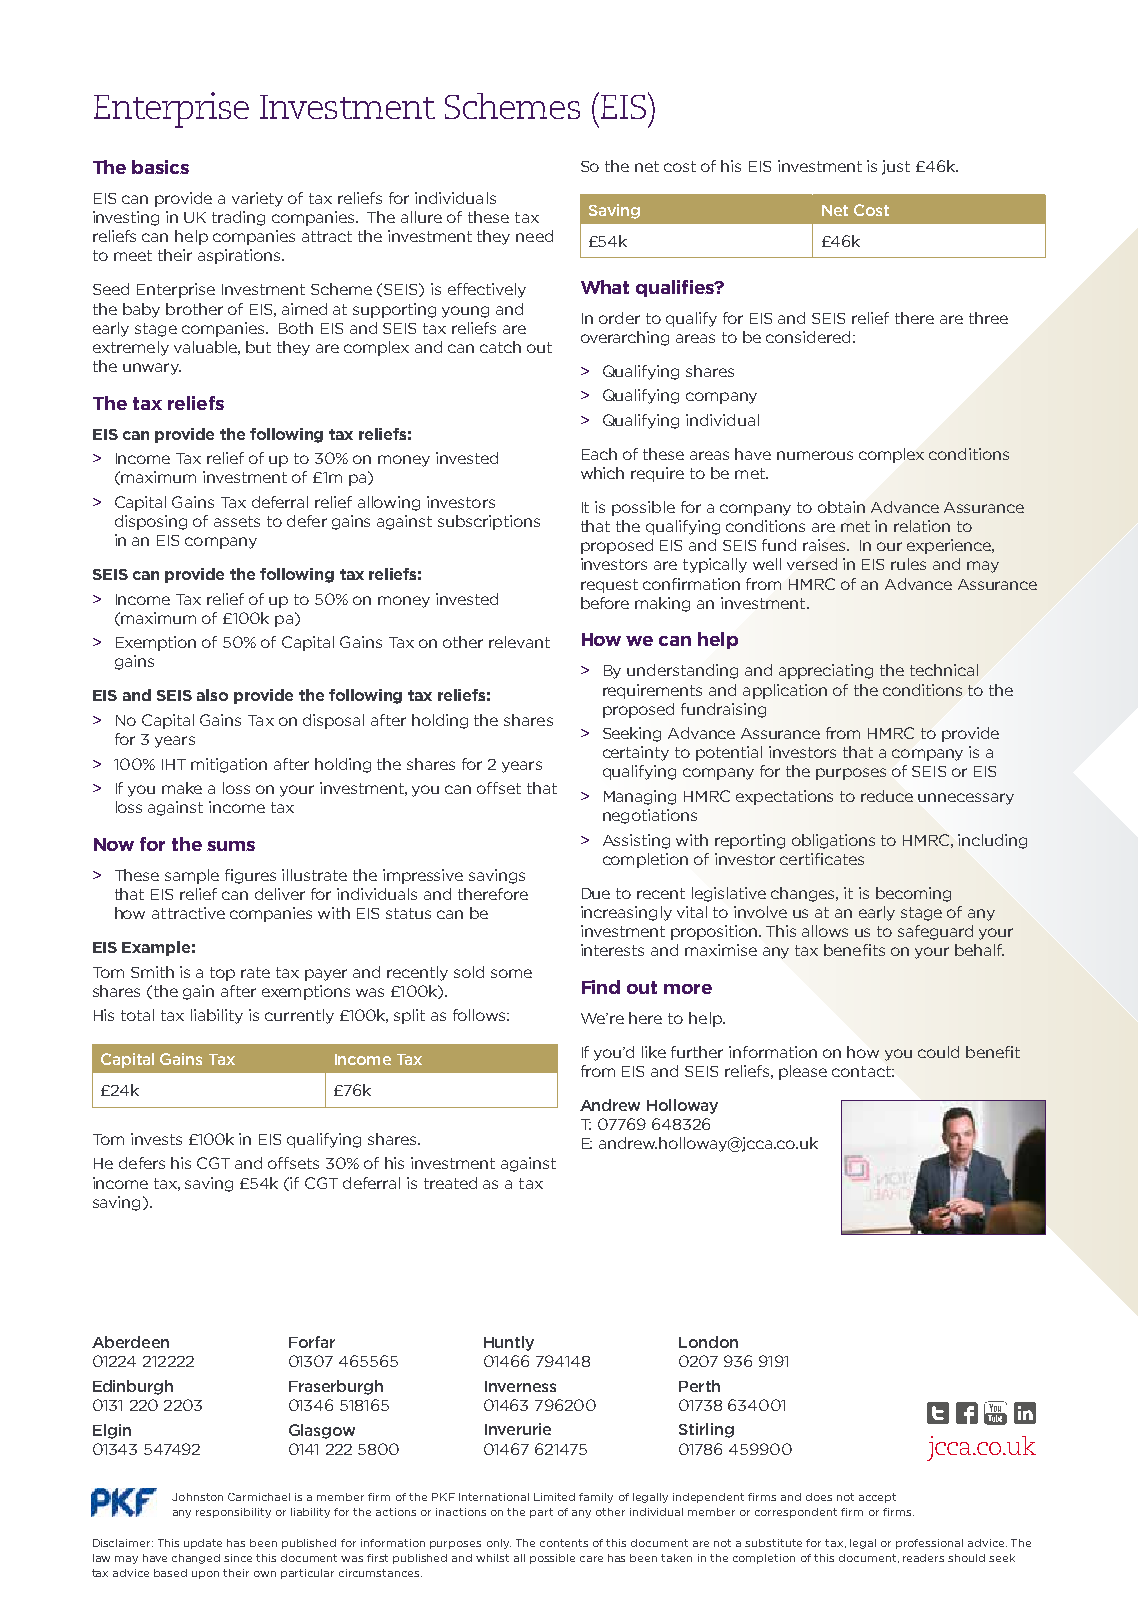 The height and width of the screenshot is (1609, 1138). Describe the element at coordinates (519, 642) in the screenshot. I see `relevant` at that location.
